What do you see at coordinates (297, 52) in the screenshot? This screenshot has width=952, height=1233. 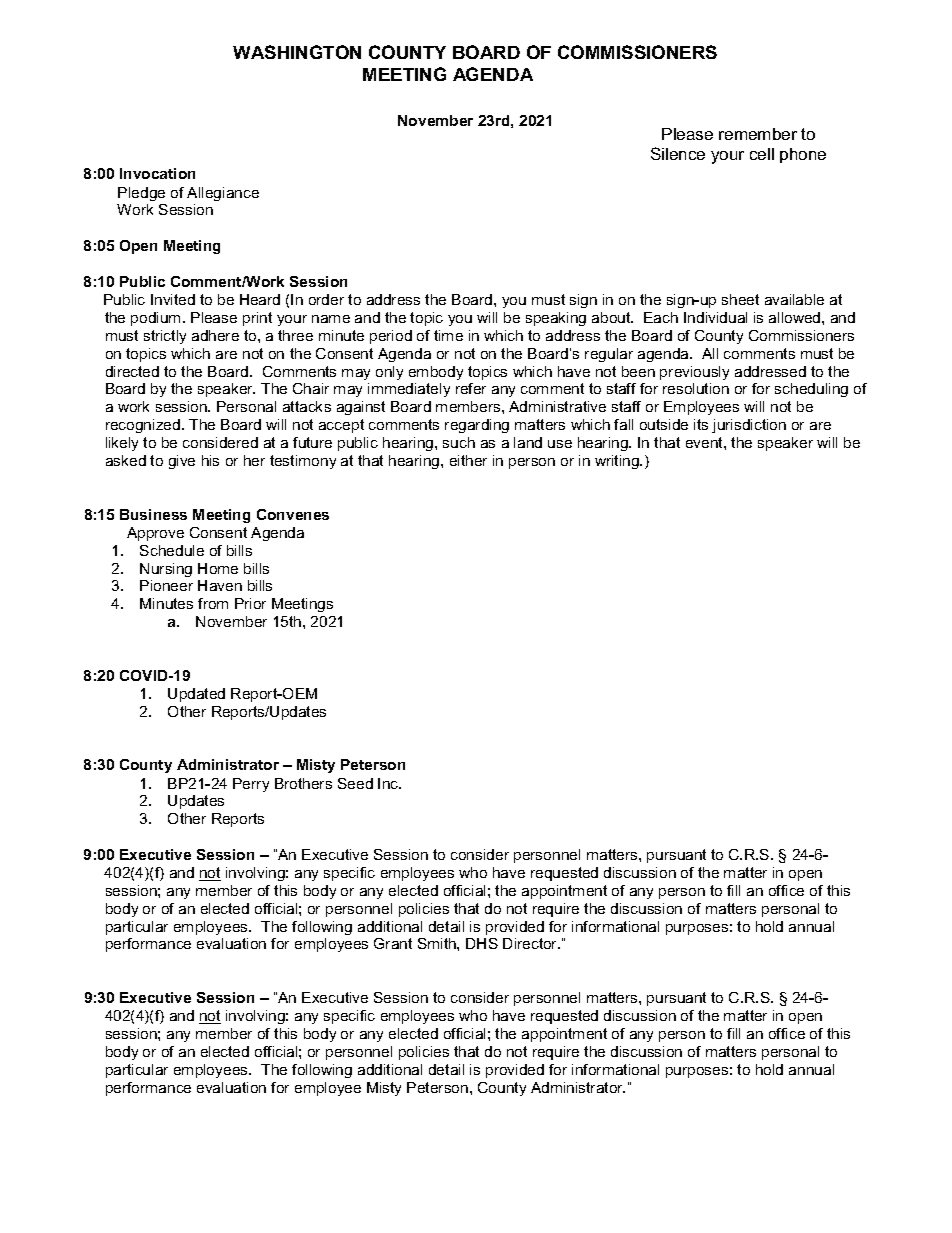 I see `WASHINGTON` at bounding box center [297, 52].
